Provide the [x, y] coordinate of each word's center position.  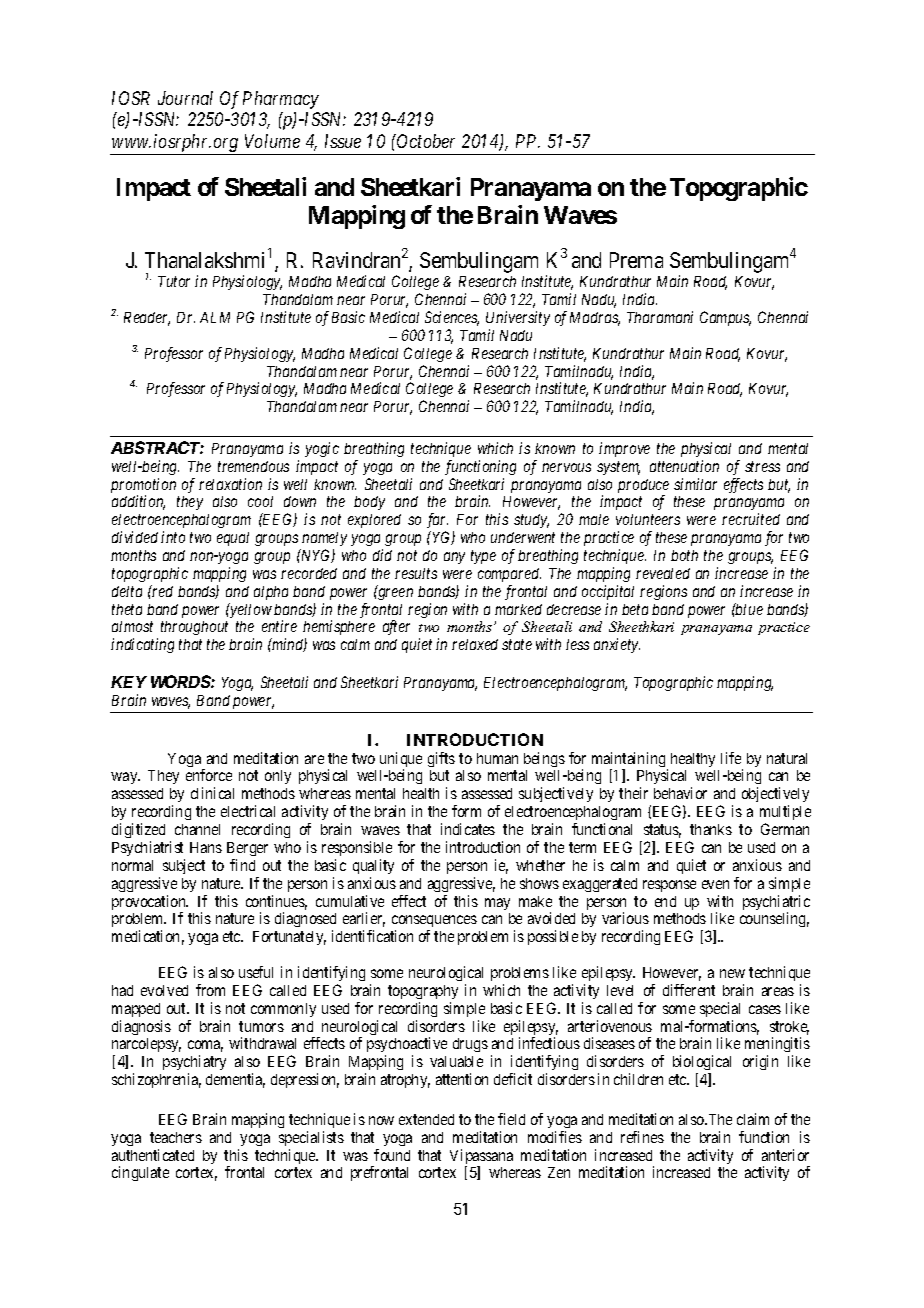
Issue [343, 141]
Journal [185, 98]
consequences [434, 923]
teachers [176, 1137]
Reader [147, 319]
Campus [725, 318]
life [731, 758]
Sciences [452, 318]
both [684, 555]
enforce [209, 775]
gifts [441, 759]
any [454, 558]
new [732, 973]
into [173, 537]
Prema [636, 260]
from [210, 990]
